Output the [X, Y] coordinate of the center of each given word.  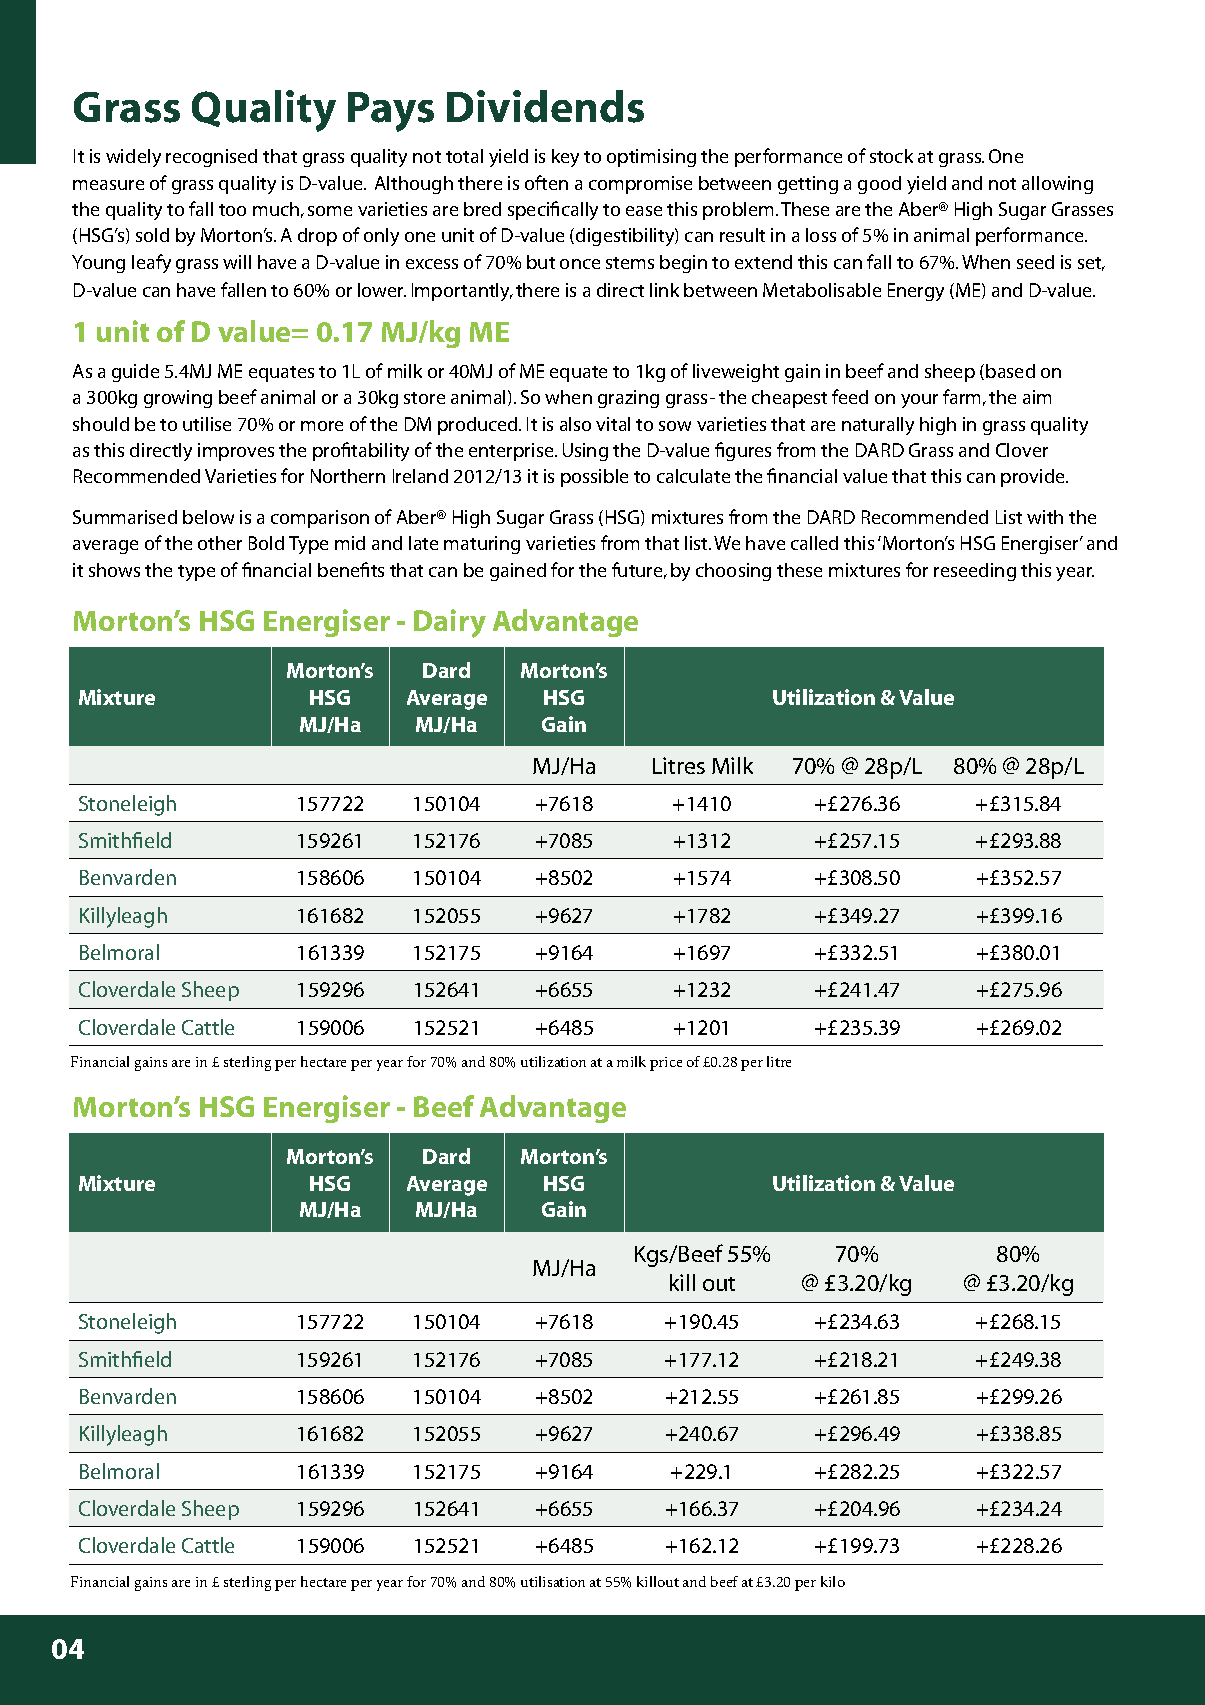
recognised [211, 158]
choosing [733, 572]
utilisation [553, 1581]
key [565, 158]
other [220, 543]
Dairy [450, 623]
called [814, 543]
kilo [833, 1581]
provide [1034, 478]
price [666, 1064]
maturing [482, 545]
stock [891, 156]
